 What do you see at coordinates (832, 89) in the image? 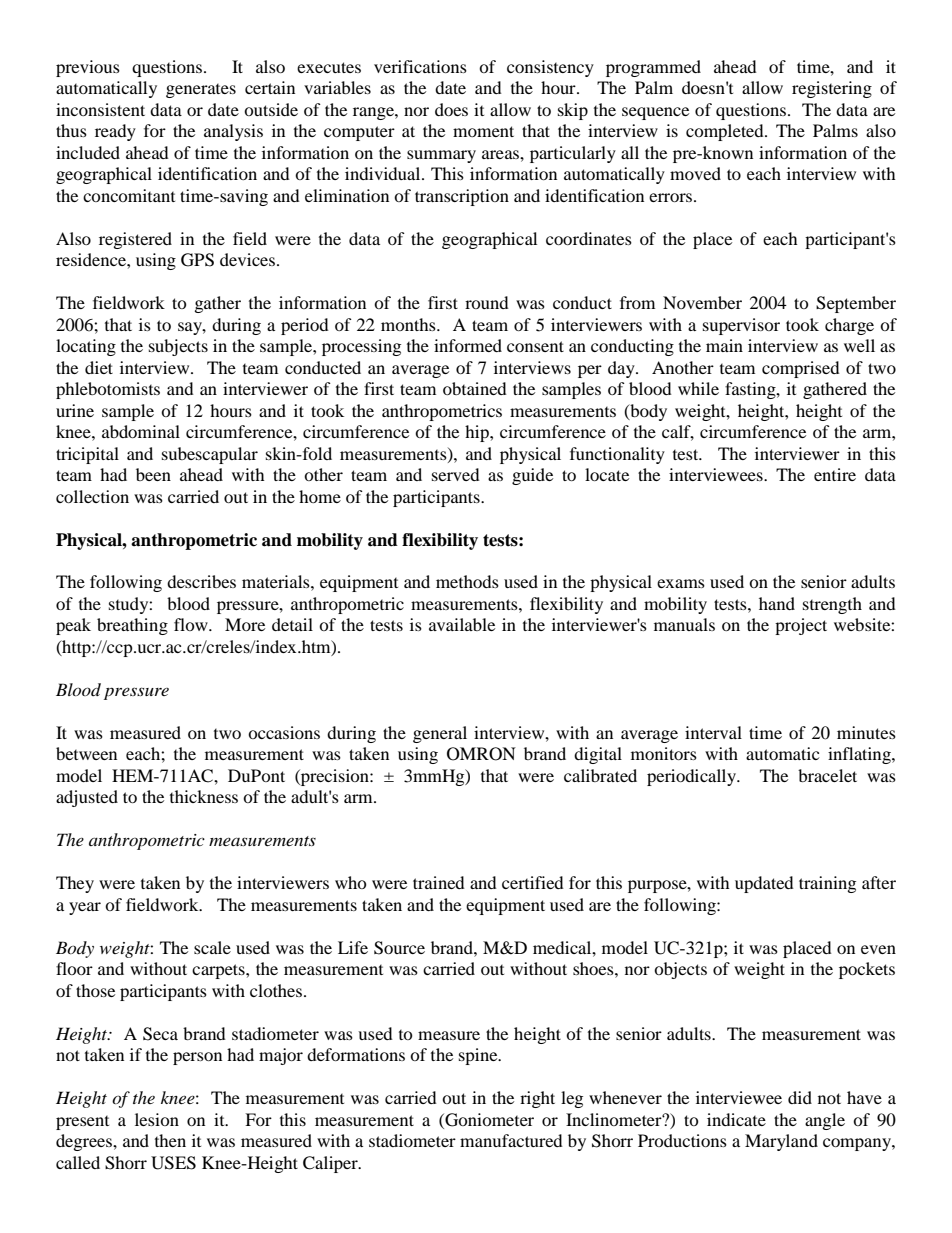
I see `registering` at bounding box center [832, 89].
